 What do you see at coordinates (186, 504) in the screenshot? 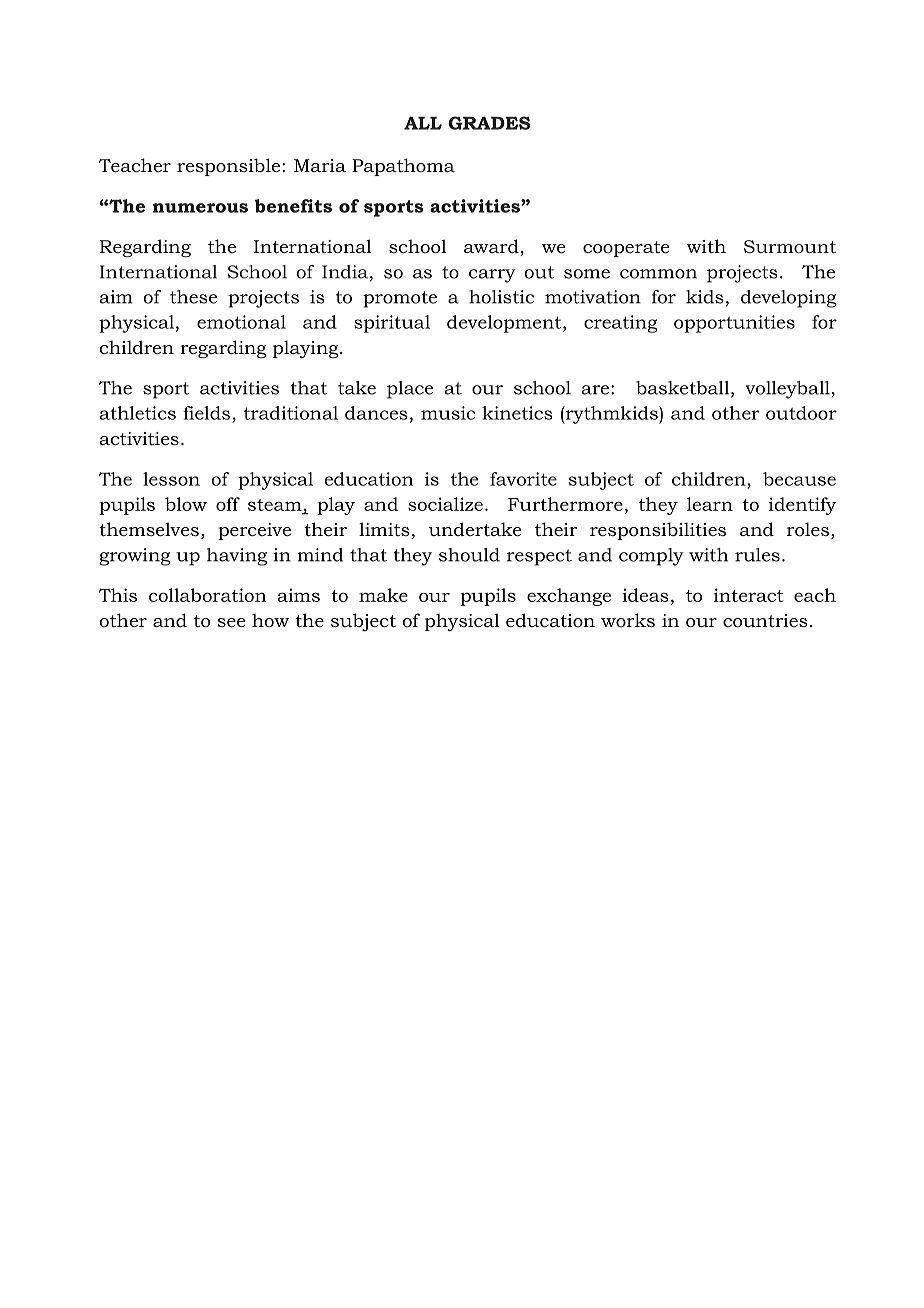
I see `blow` at bounding box center [186, 504].
